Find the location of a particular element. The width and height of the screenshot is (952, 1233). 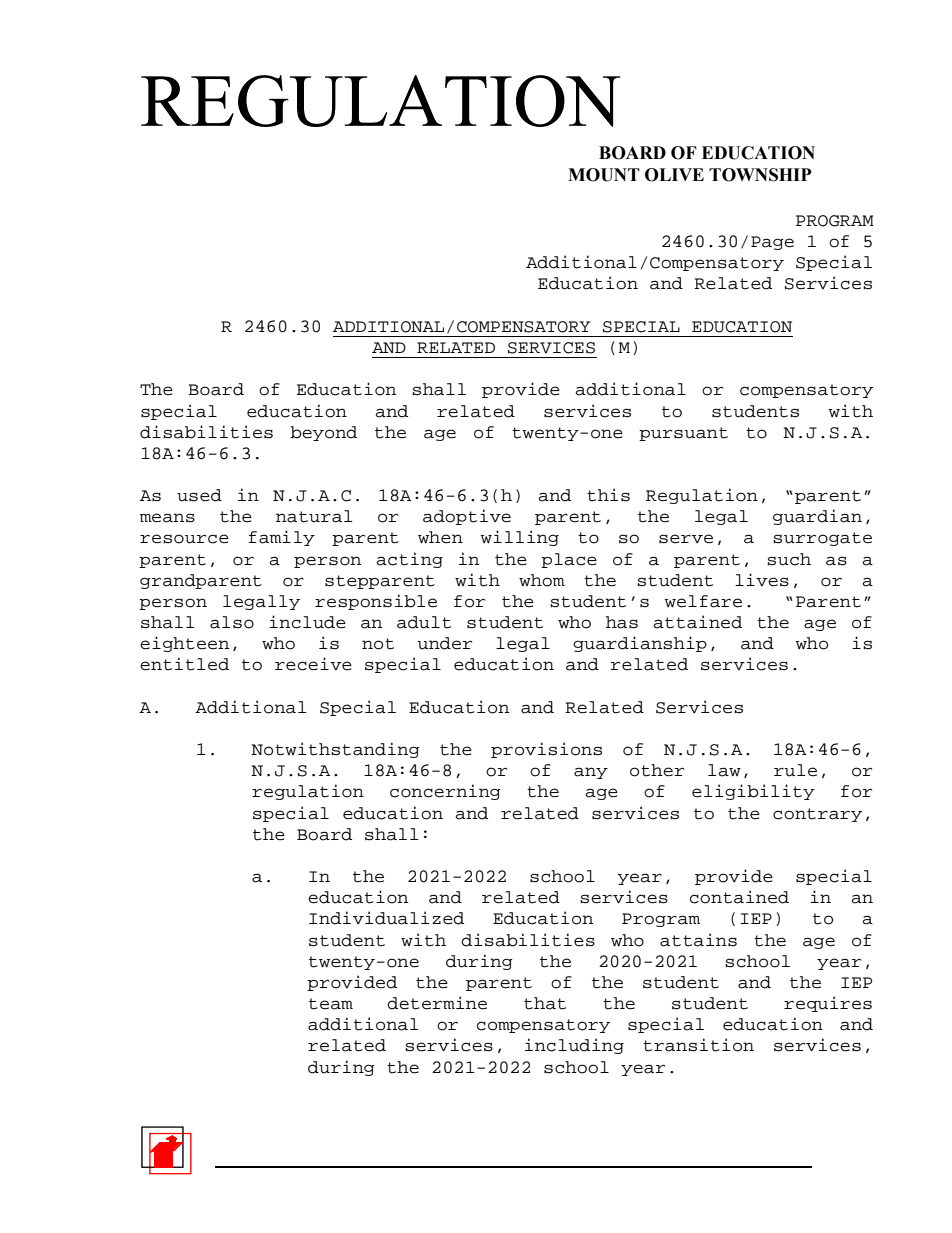

also is located at coordinates (232, 622).
